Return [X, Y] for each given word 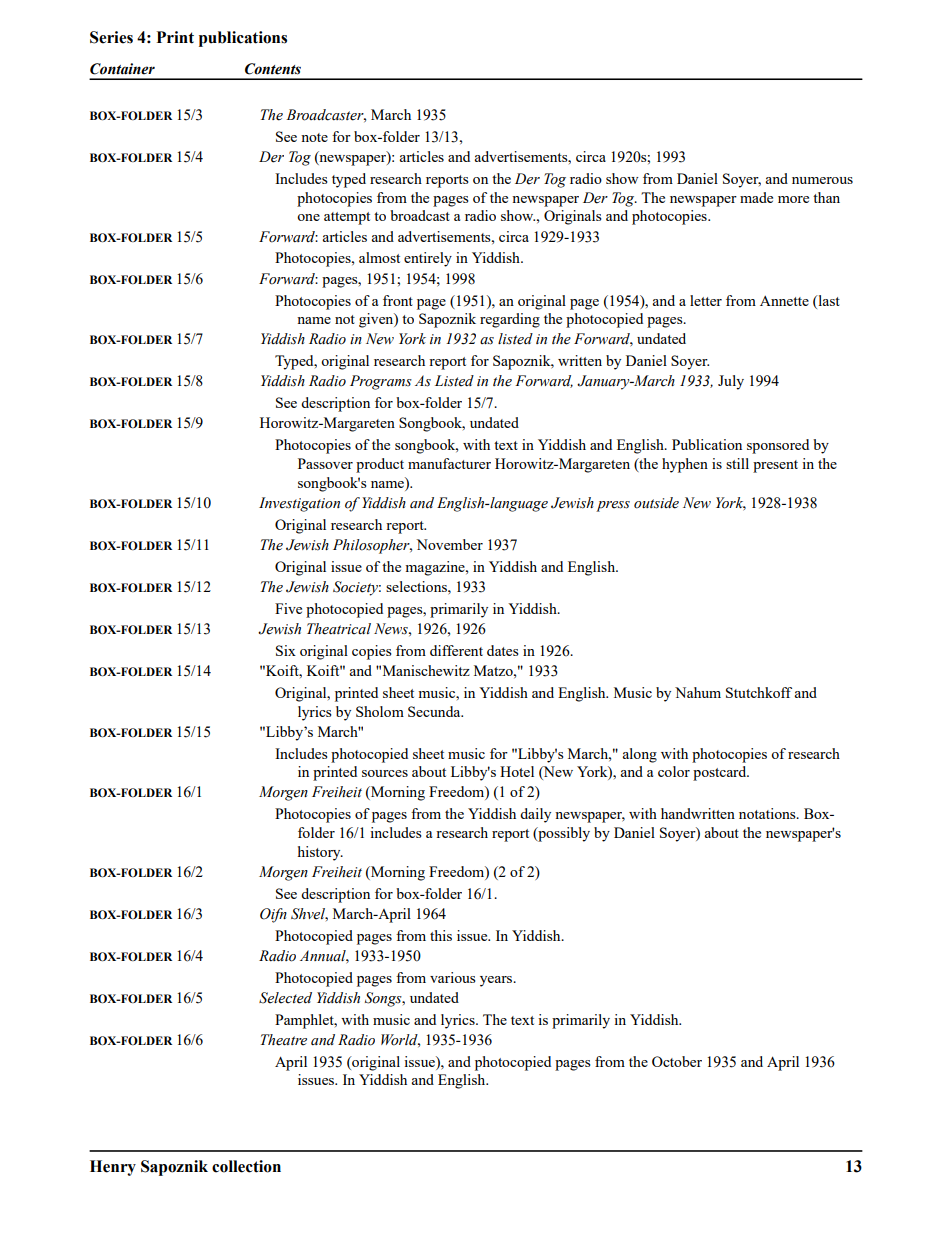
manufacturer [449, 463]
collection [246, 1166]
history [320, 853]
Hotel [517, 771]
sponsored [778, 446]
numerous [822, 180]
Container [122, 69]
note [314, 137]
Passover [325, 463]
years [497, 981]
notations [768, 813]
